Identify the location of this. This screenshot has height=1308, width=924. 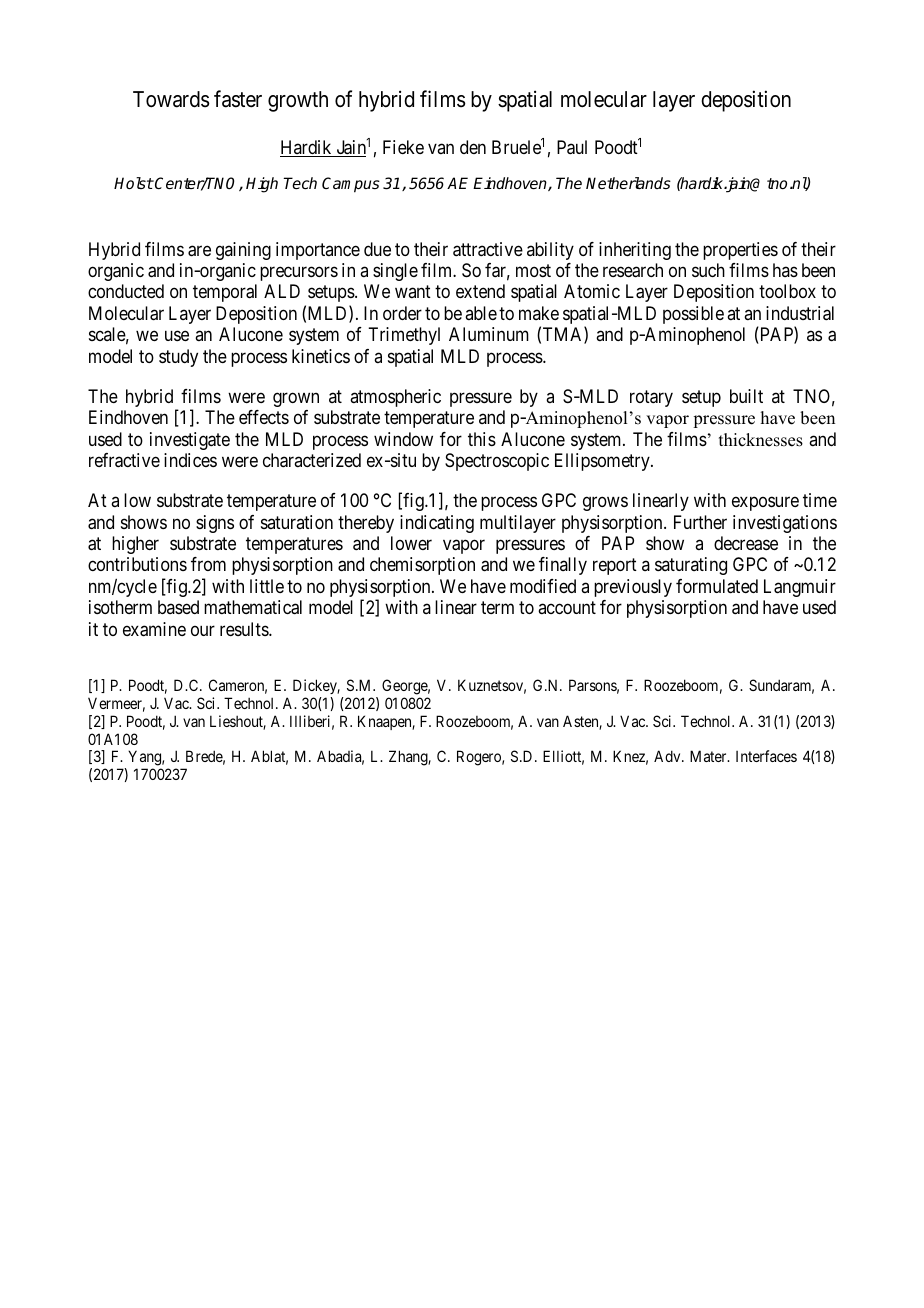
(482, 439).
